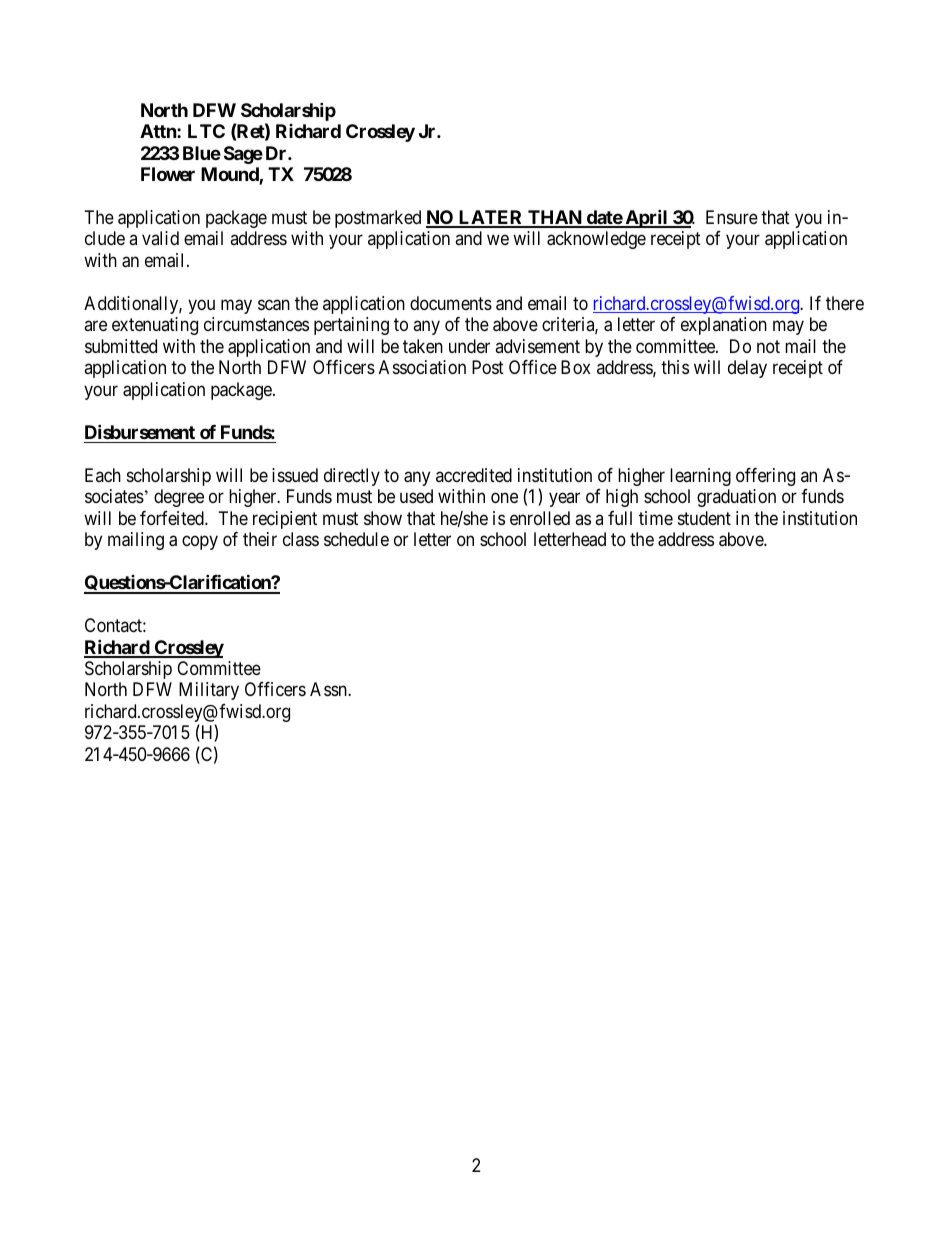 This screenshot has width=952, height=1233. What do you see at coordinates (747, 369) in the screenshot?
I see `delay` at bounding box center [747, 369].
